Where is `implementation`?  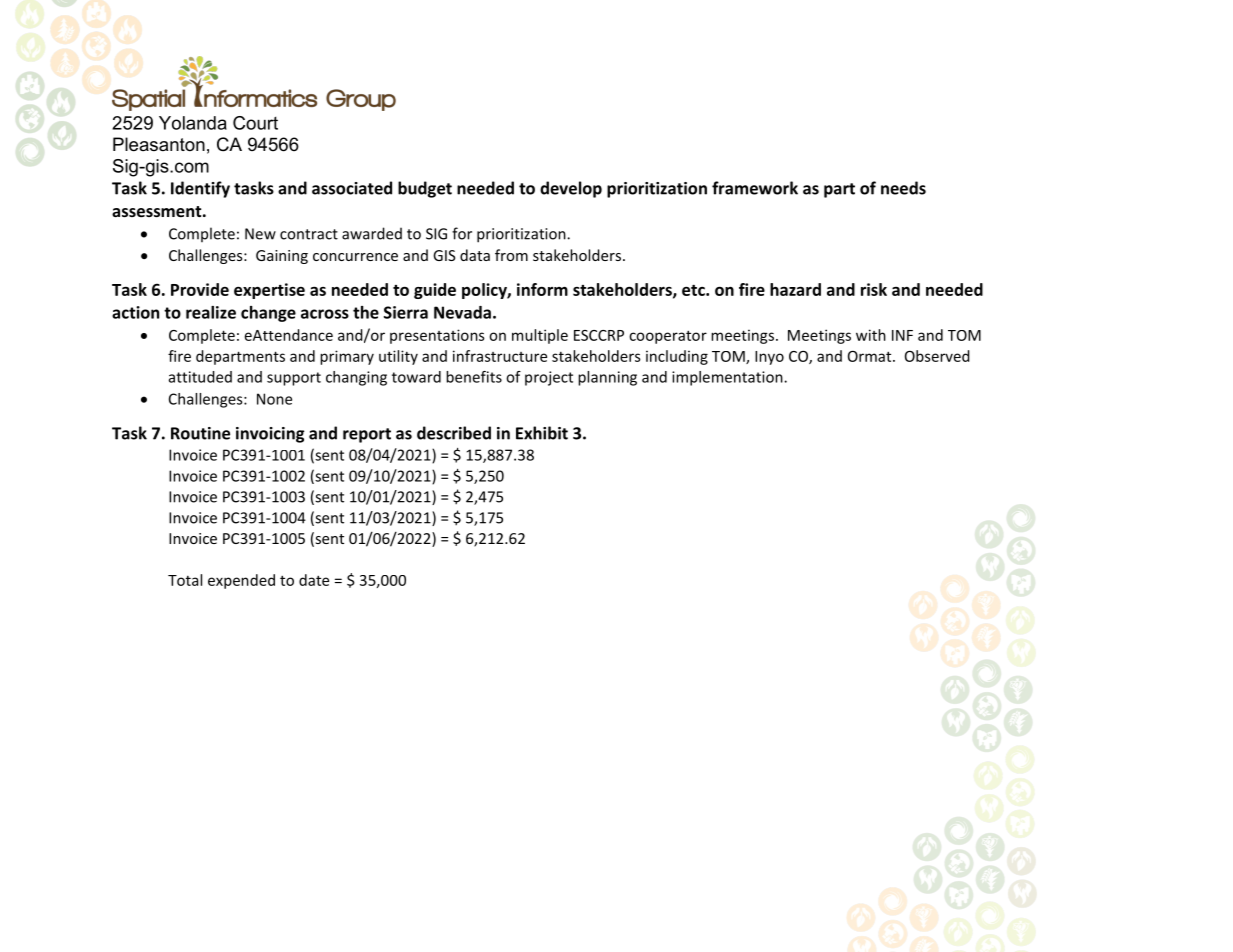 implementation is located at coordinates (728, 378).
